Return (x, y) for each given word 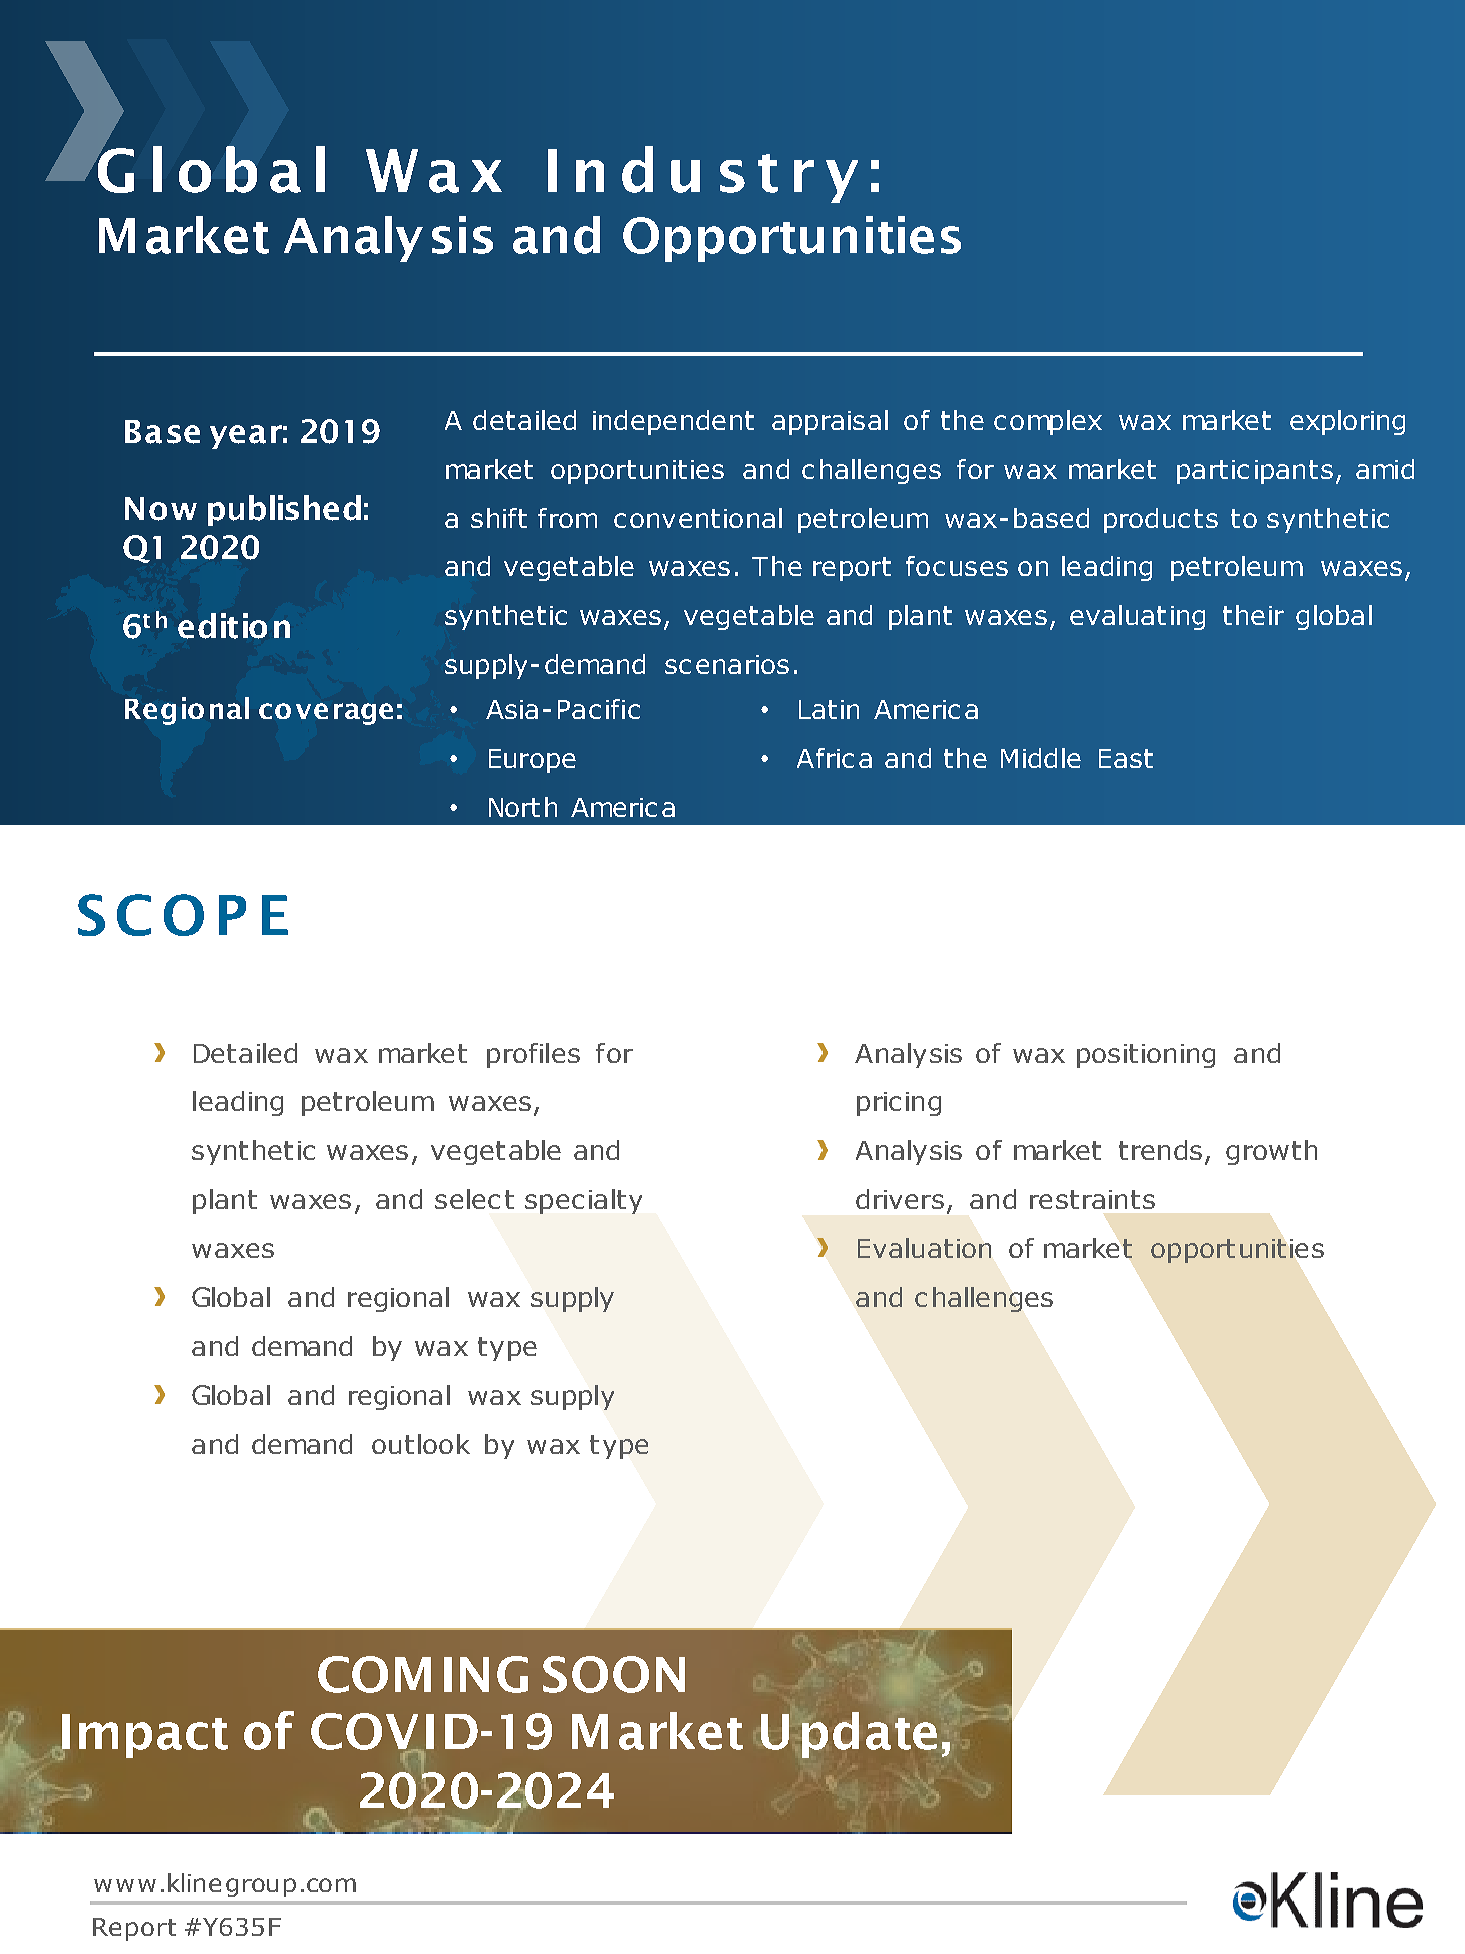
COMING (423, 1674)
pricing (899, 1104)
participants (1255, 472)
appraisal (830, 422)
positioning (1146, 1056)
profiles (533, 1055)
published (284, 510)
